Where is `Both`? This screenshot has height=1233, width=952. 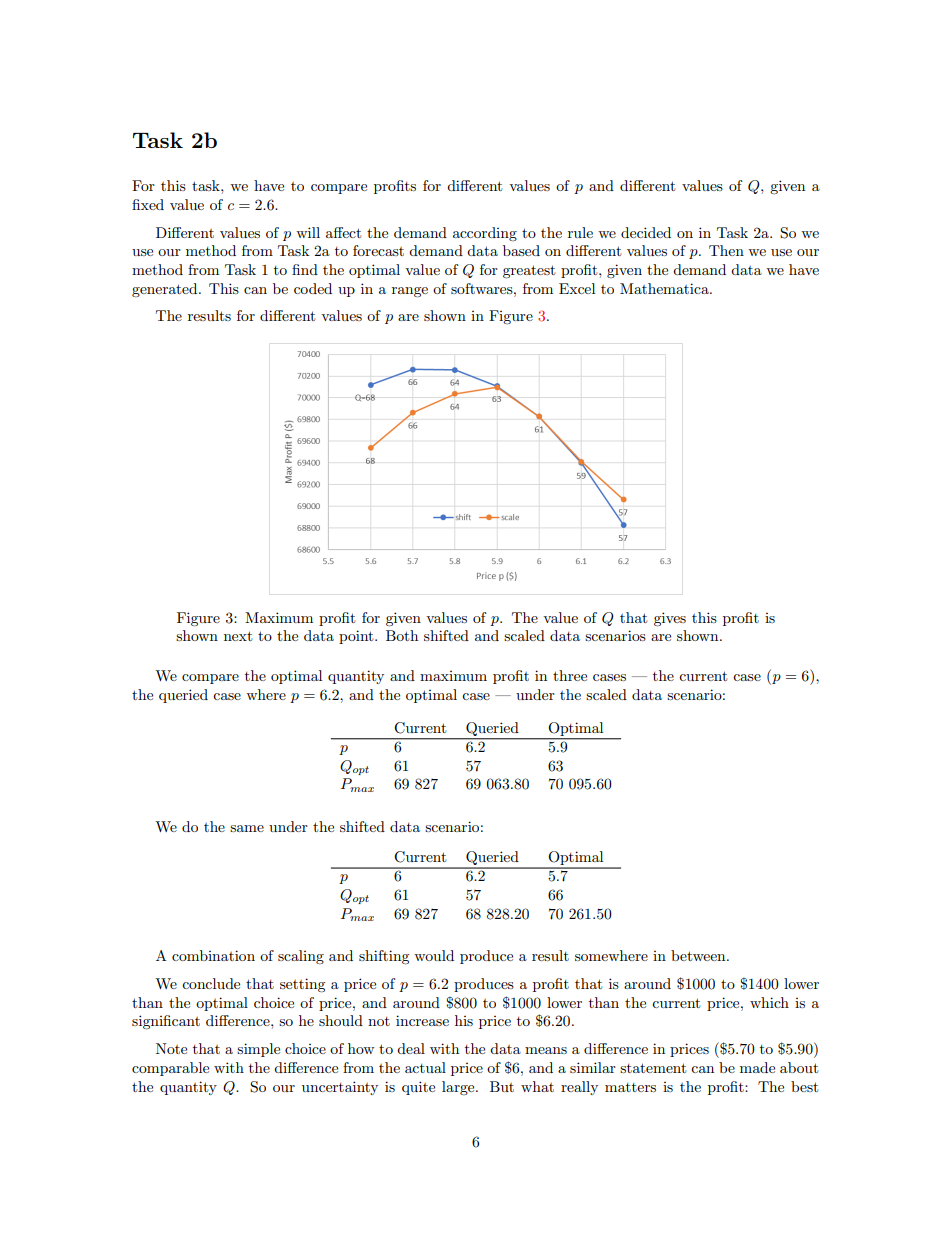 Both is located at coordinates (402, 635).
